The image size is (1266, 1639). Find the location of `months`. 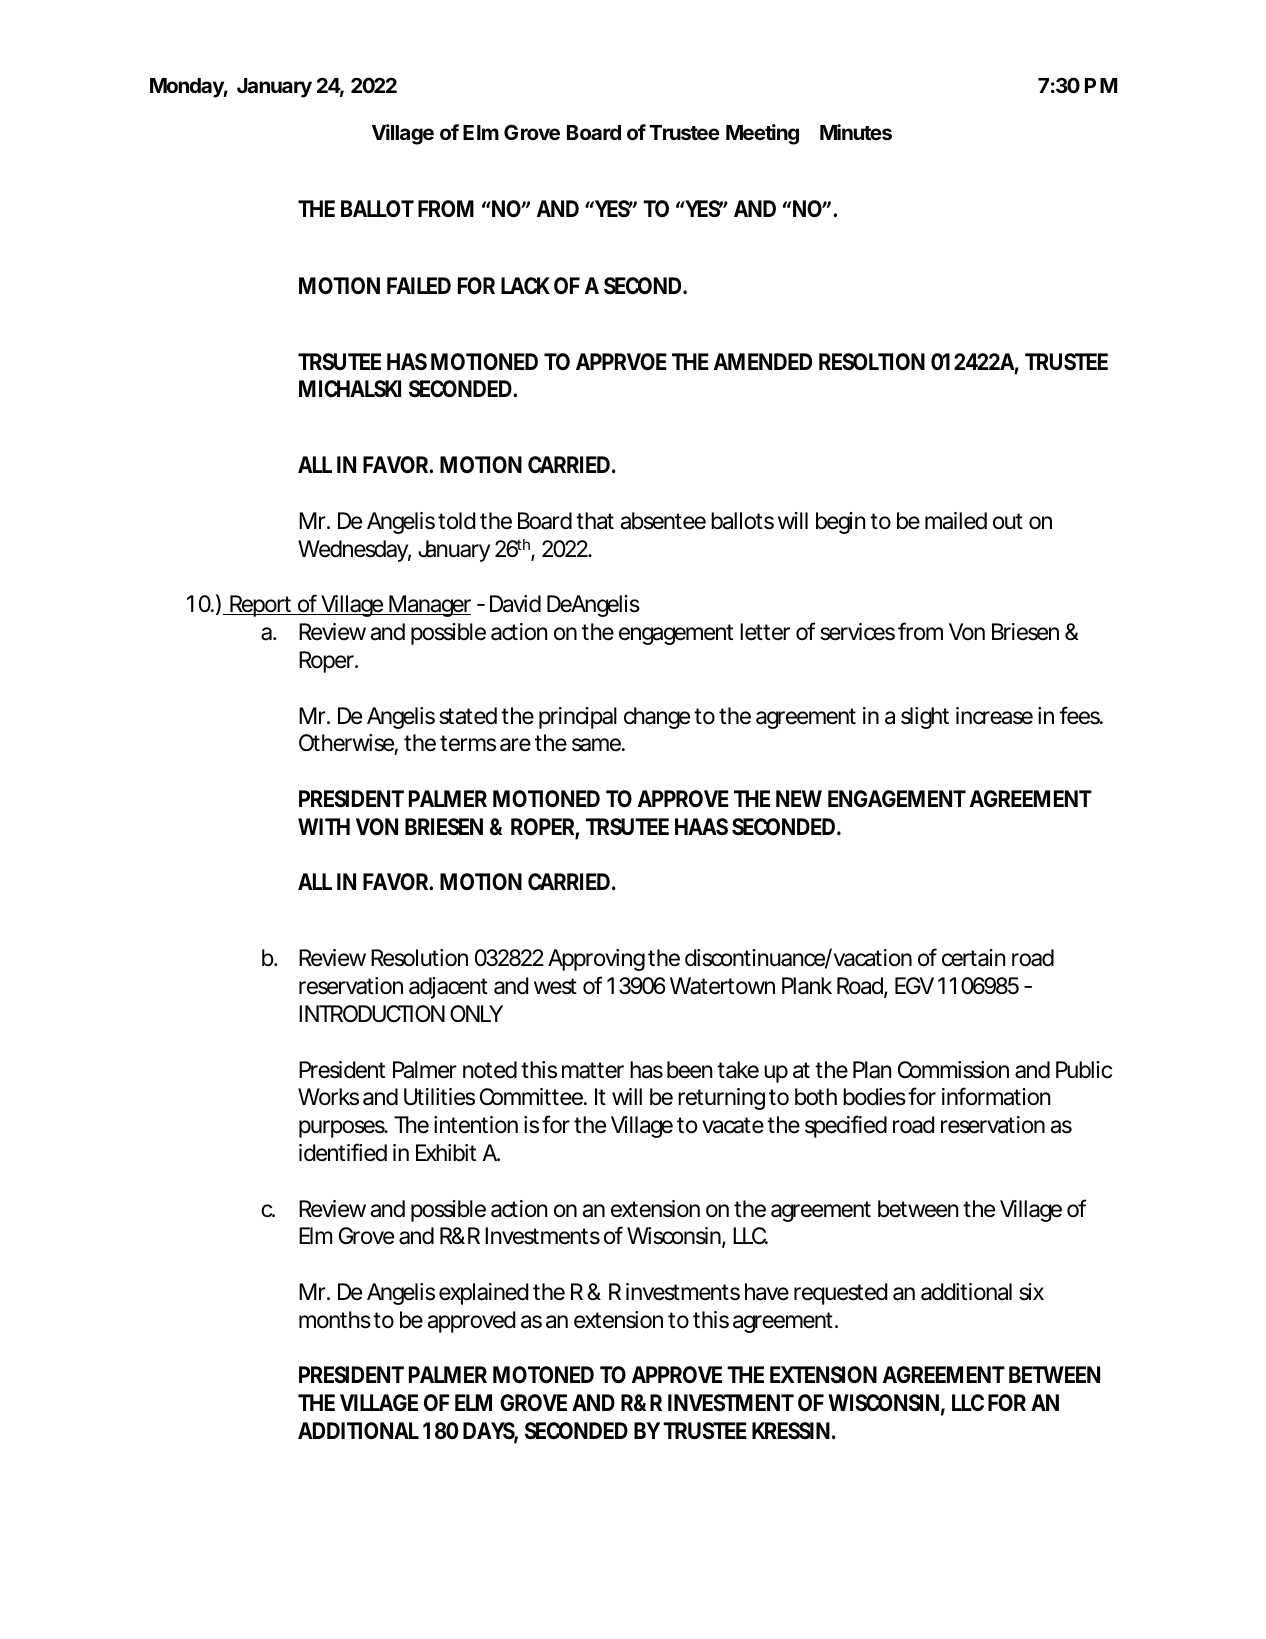

months is located at coordinates (336, 1320).
